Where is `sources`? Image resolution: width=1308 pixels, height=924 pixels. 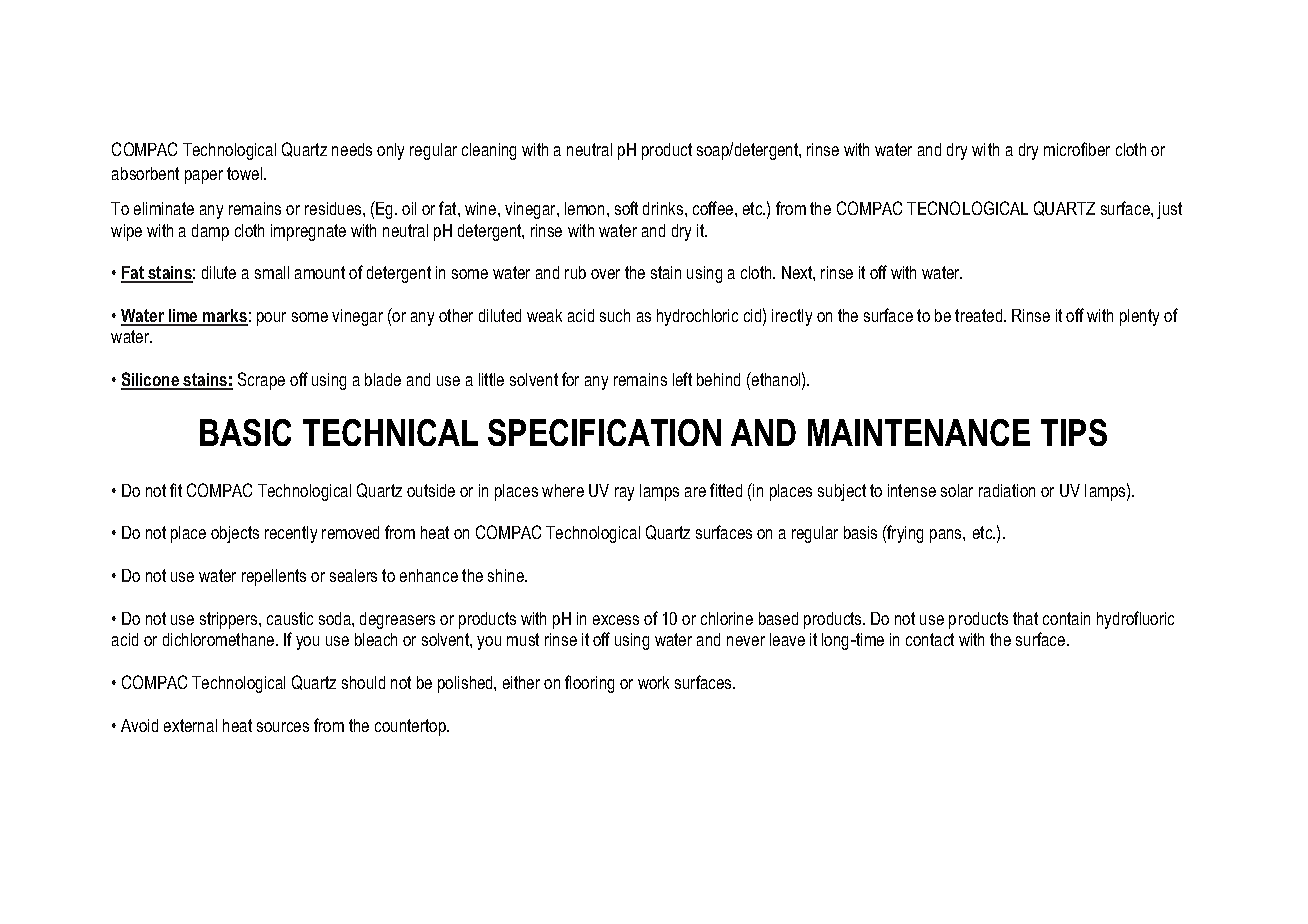
sources is located at coordinates (283, 727).
